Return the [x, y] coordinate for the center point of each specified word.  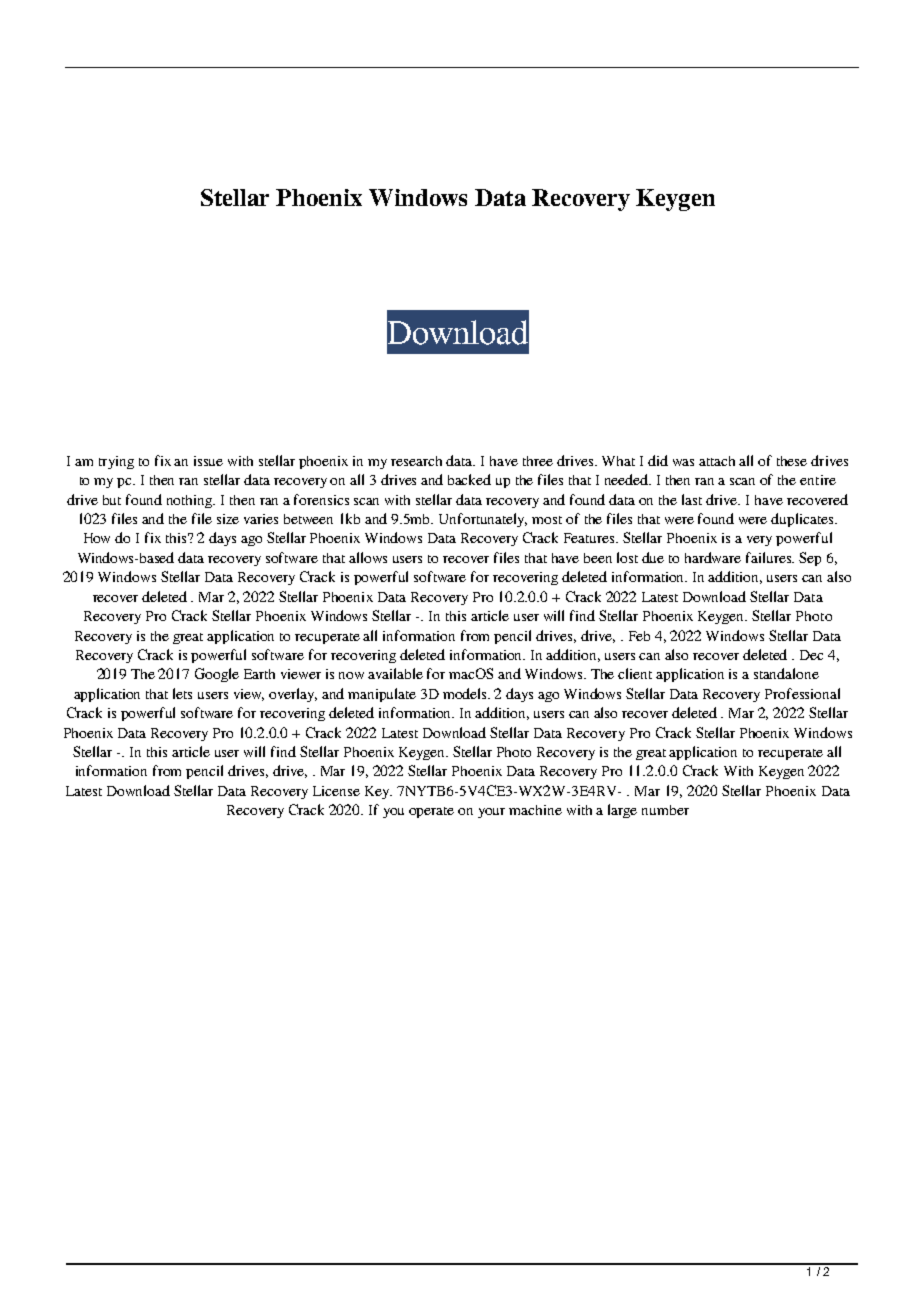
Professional [802, 693]
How [97, 538]
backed [469, 479]
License [336, 791]
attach [717, 461]
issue [208, 461]
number [665, 810]
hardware [713, 557]
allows [368, 557]
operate [431, 812]
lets [182, 693]
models [466, 693]
